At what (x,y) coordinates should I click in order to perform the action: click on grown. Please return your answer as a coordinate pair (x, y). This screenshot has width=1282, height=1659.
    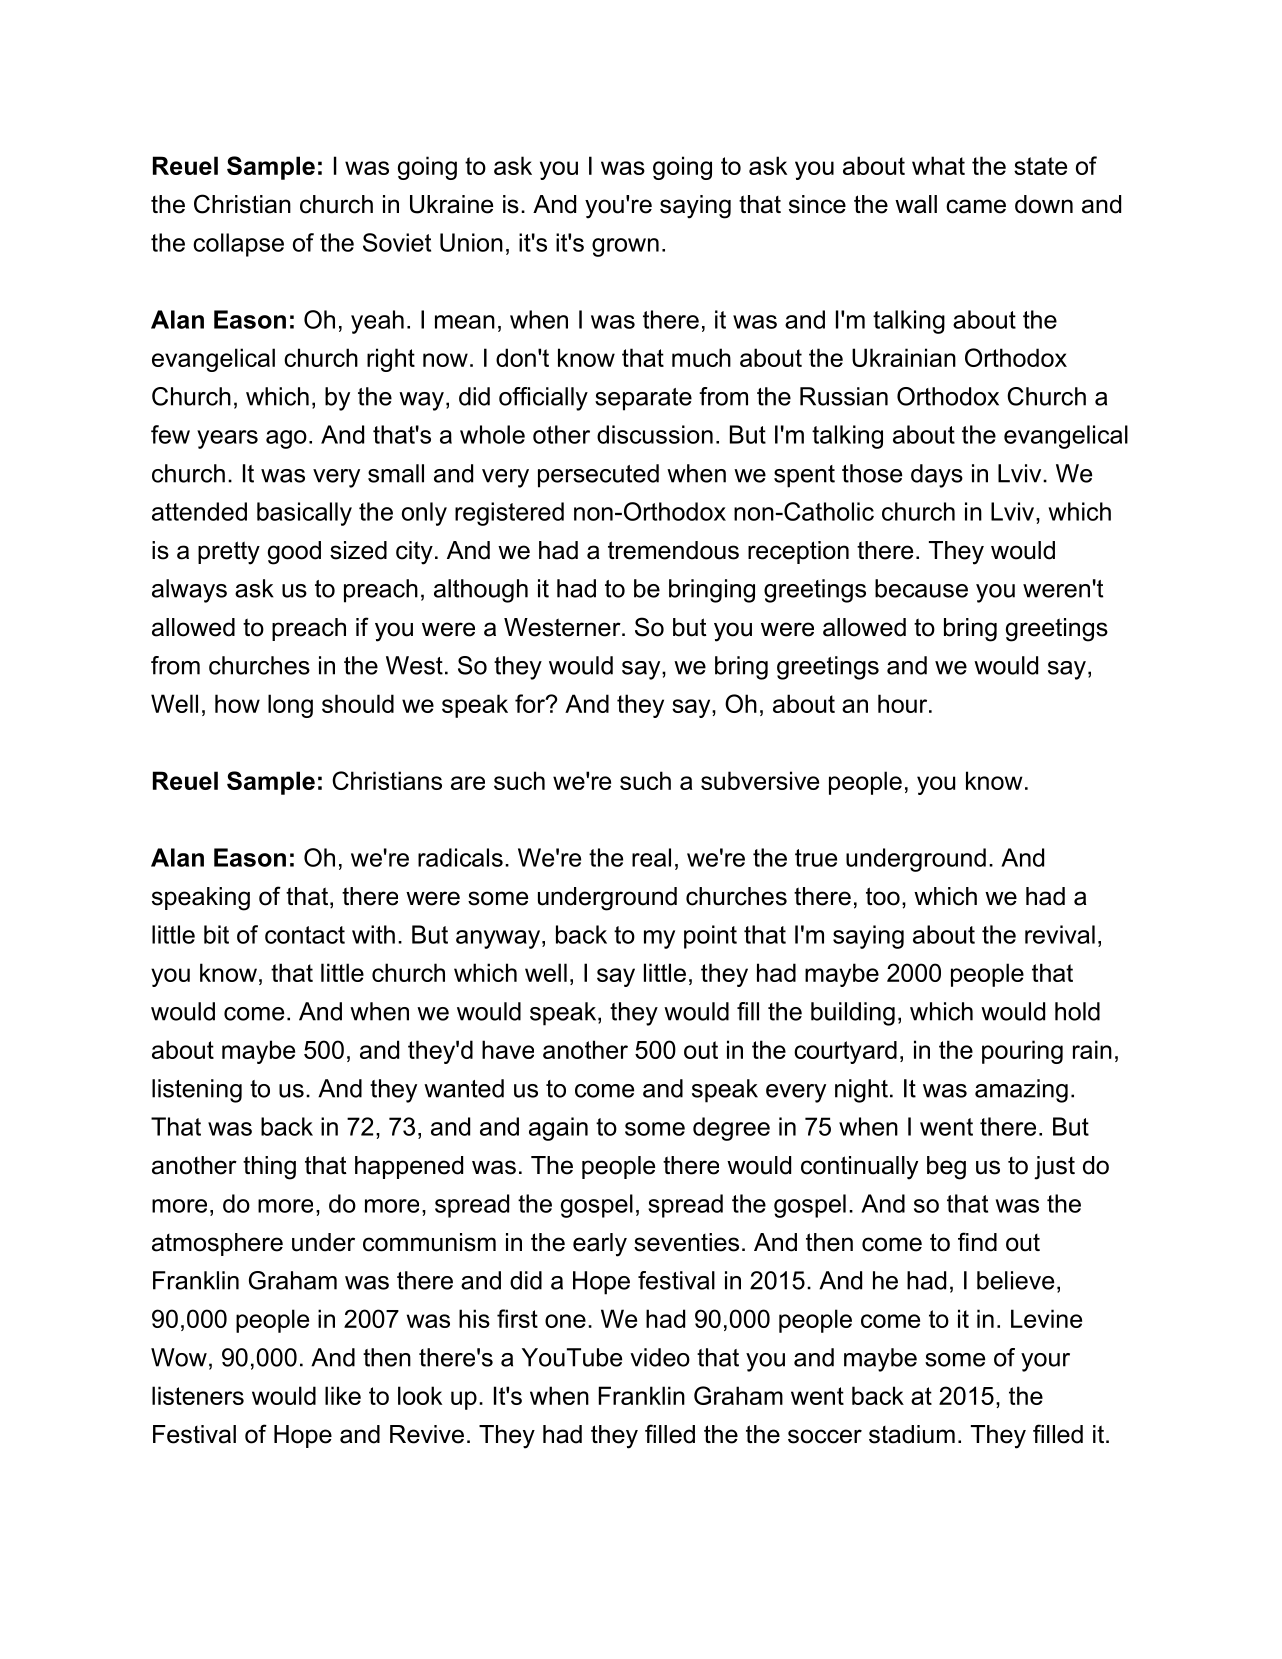
    Looking at the image, I should click on (625, 247).
